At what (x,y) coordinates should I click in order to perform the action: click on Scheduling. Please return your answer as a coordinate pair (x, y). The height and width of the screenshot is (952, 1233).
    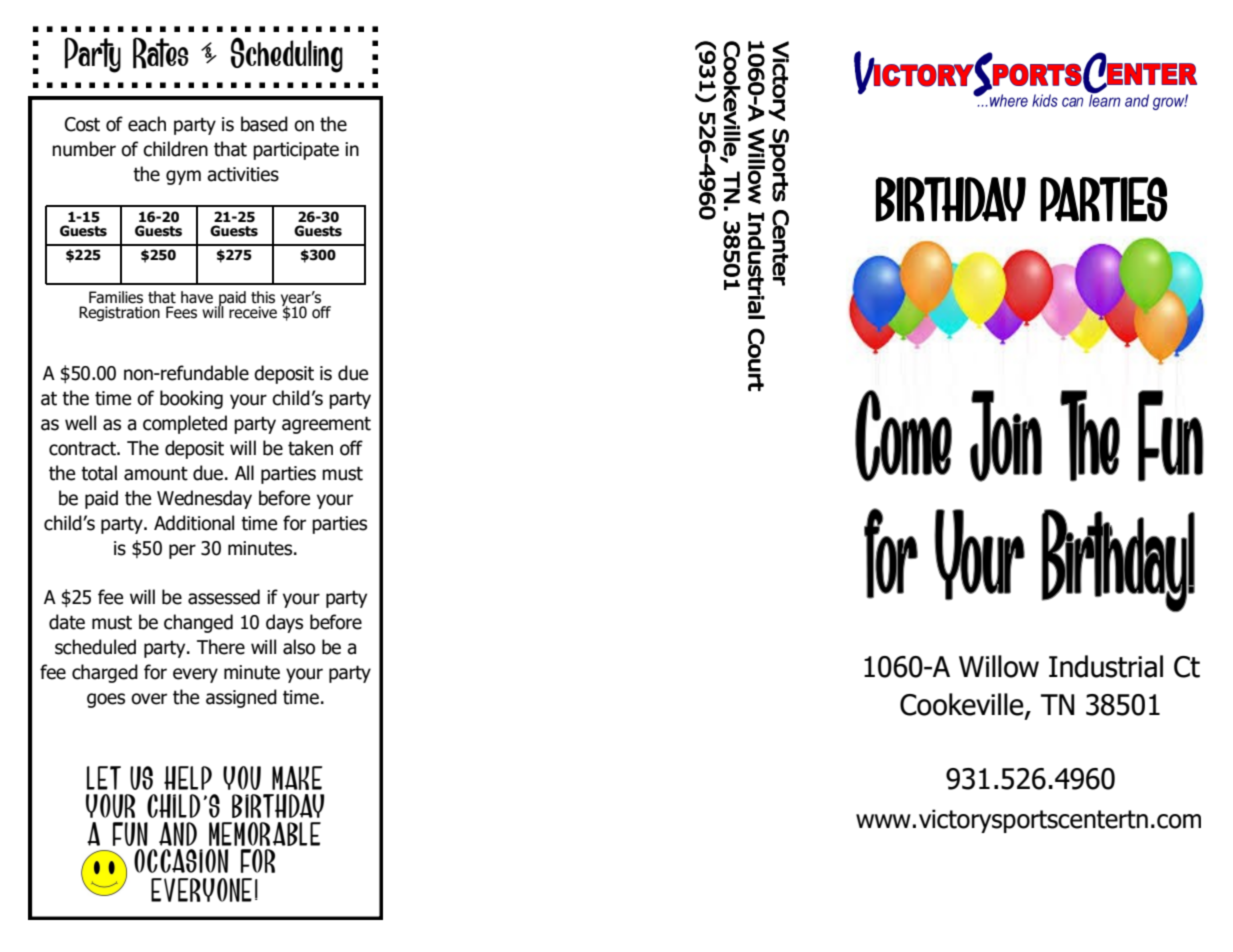
    Looking at the image, I should click on (287, 55).
